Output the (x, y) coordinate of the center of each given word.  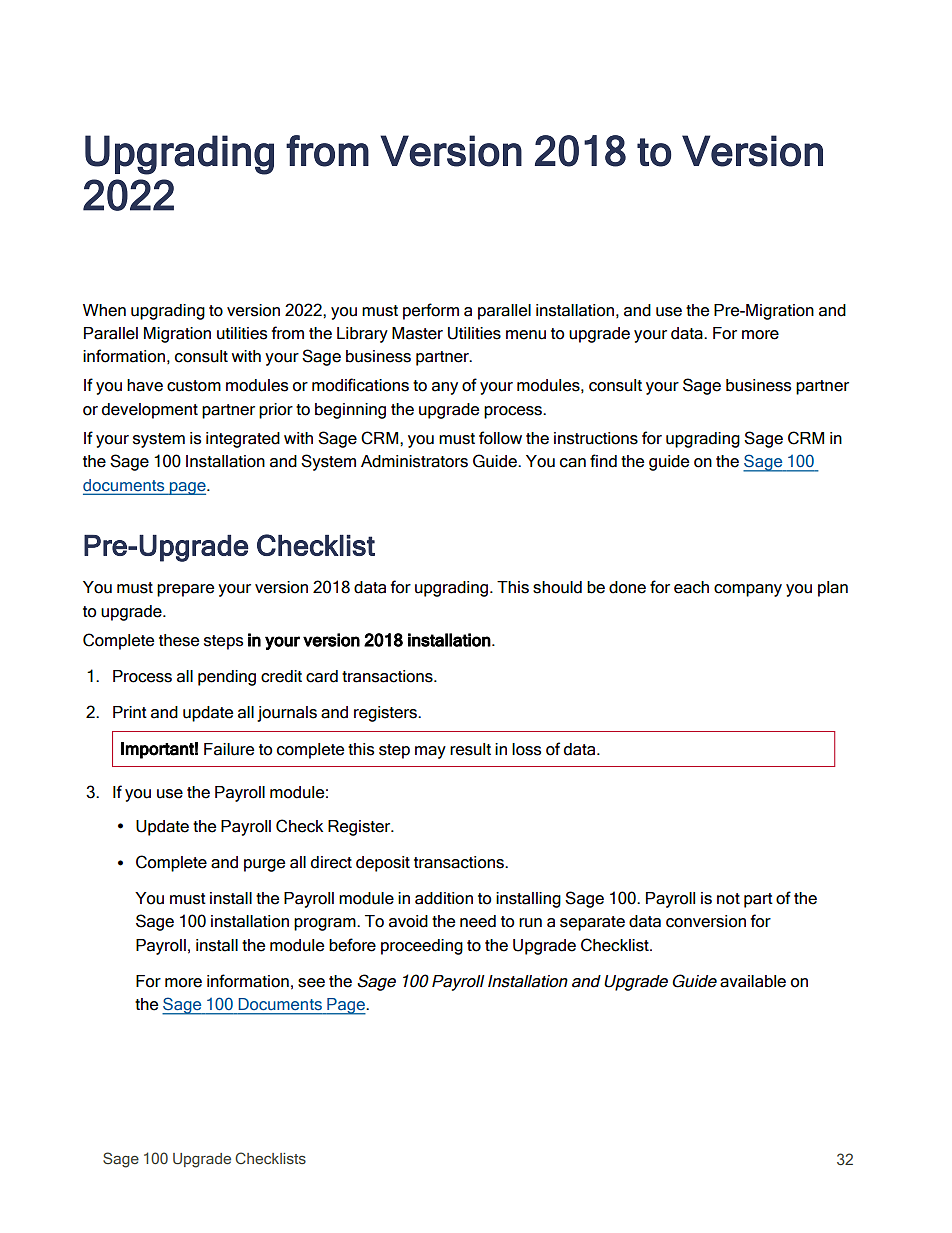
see (311, 983)
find (603, 461)
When (104, 310)
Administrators (414, 461)
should (557, 587)
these (179, 640)
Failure (229, 749)
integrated (243, 440)
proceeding (422, 947)
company (748, 590)
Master (417, 333)
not (728, 899)
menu (526, 335)
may (430, 752)
